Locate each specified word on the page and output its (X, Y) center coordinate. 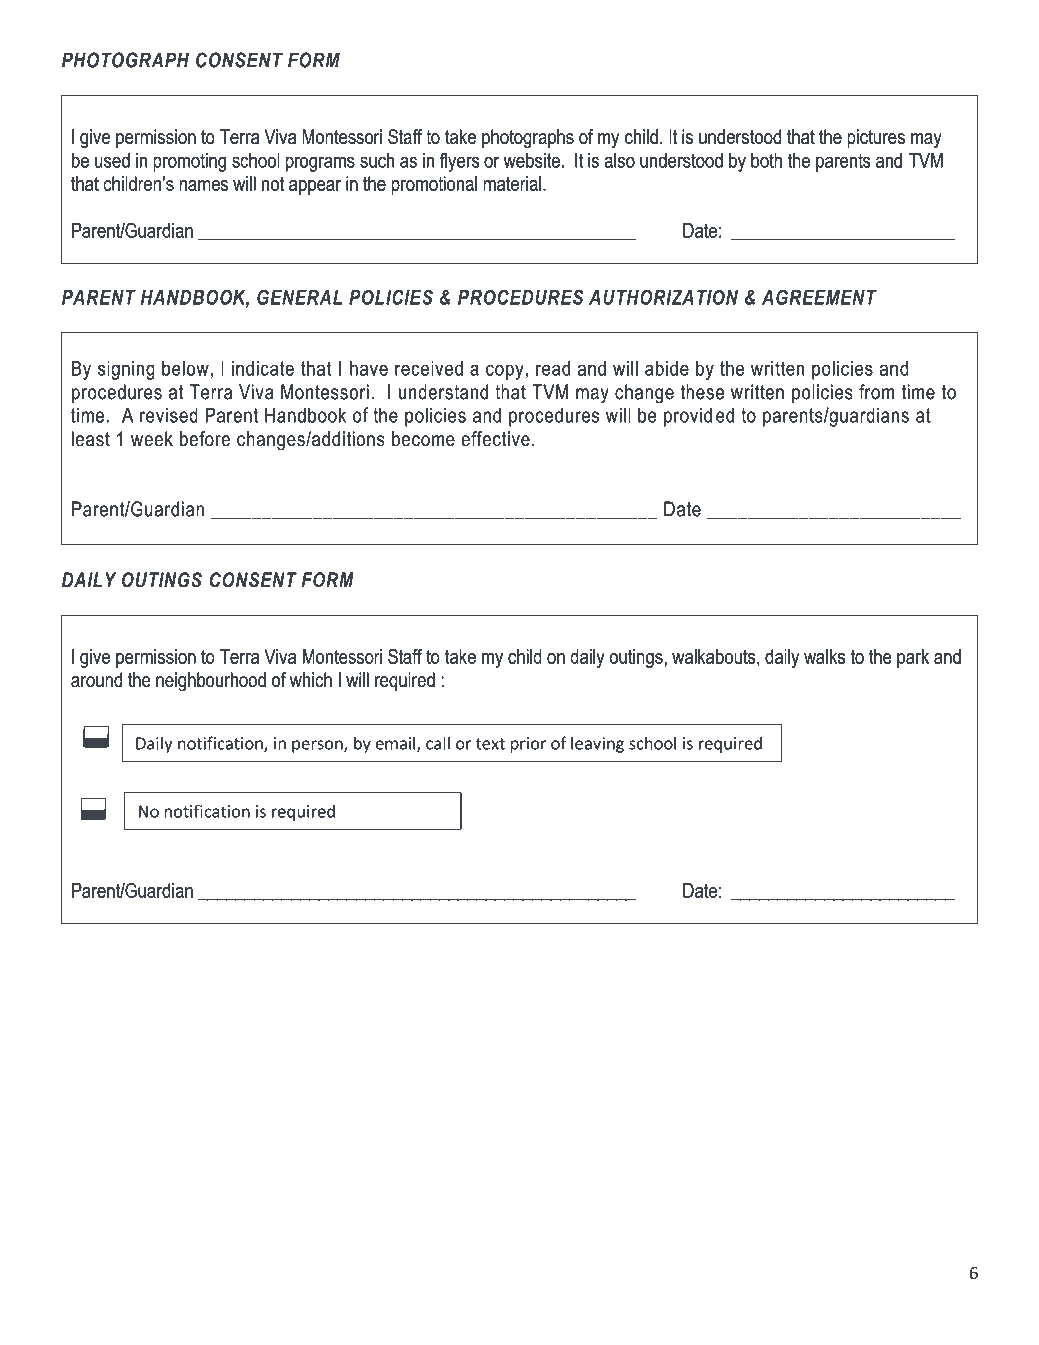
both (766, 160)
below (185, 368)
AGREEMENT (819, 297)
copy (505, 372)
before (205, 439)
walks (824, 656)
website (532, 160)
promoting (189, 162)
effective (495, 439)
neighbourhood (211, 682)
